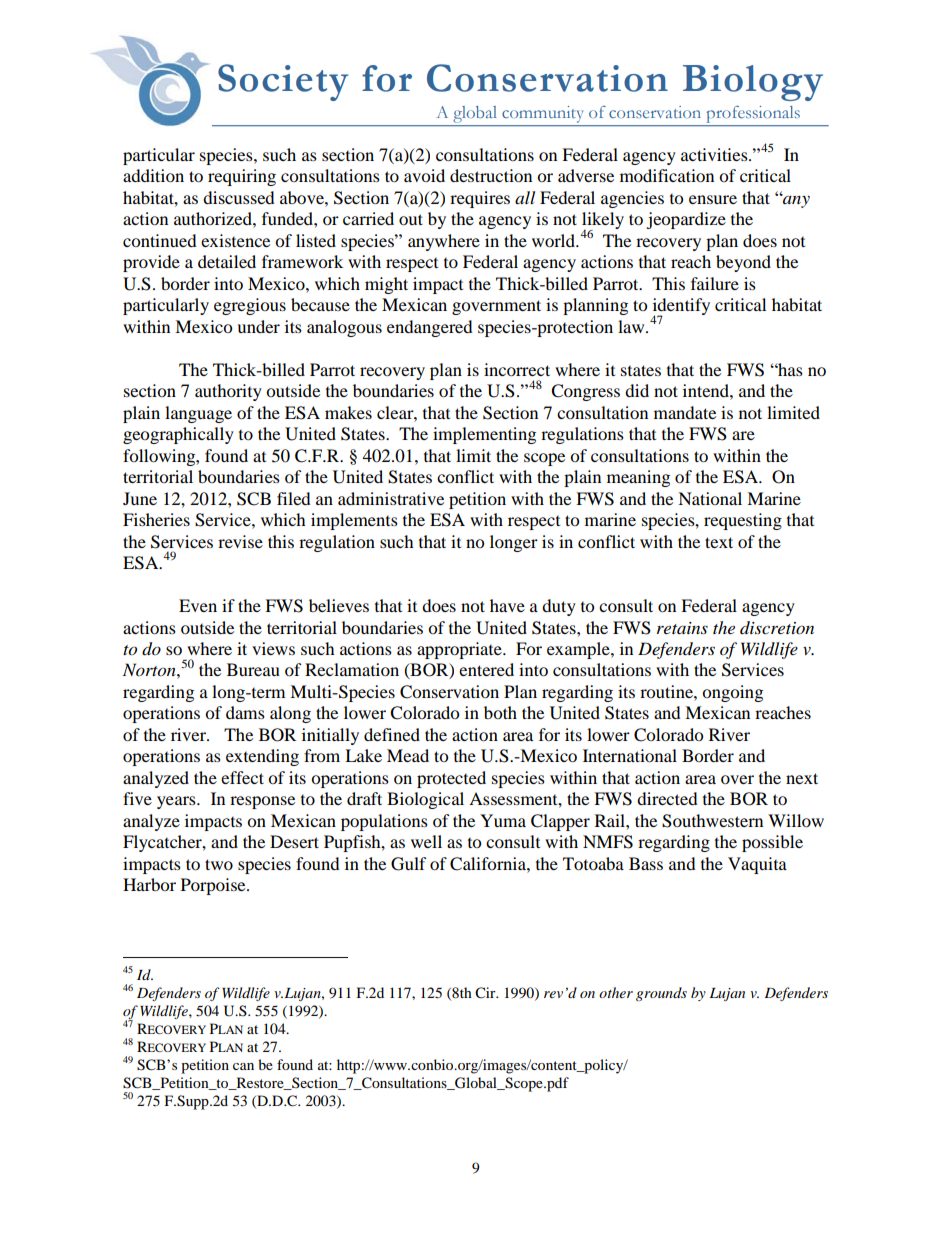  What do you see at coordinates (542, 114) in the image?
I see `community` at bounding box center [542, 114].
